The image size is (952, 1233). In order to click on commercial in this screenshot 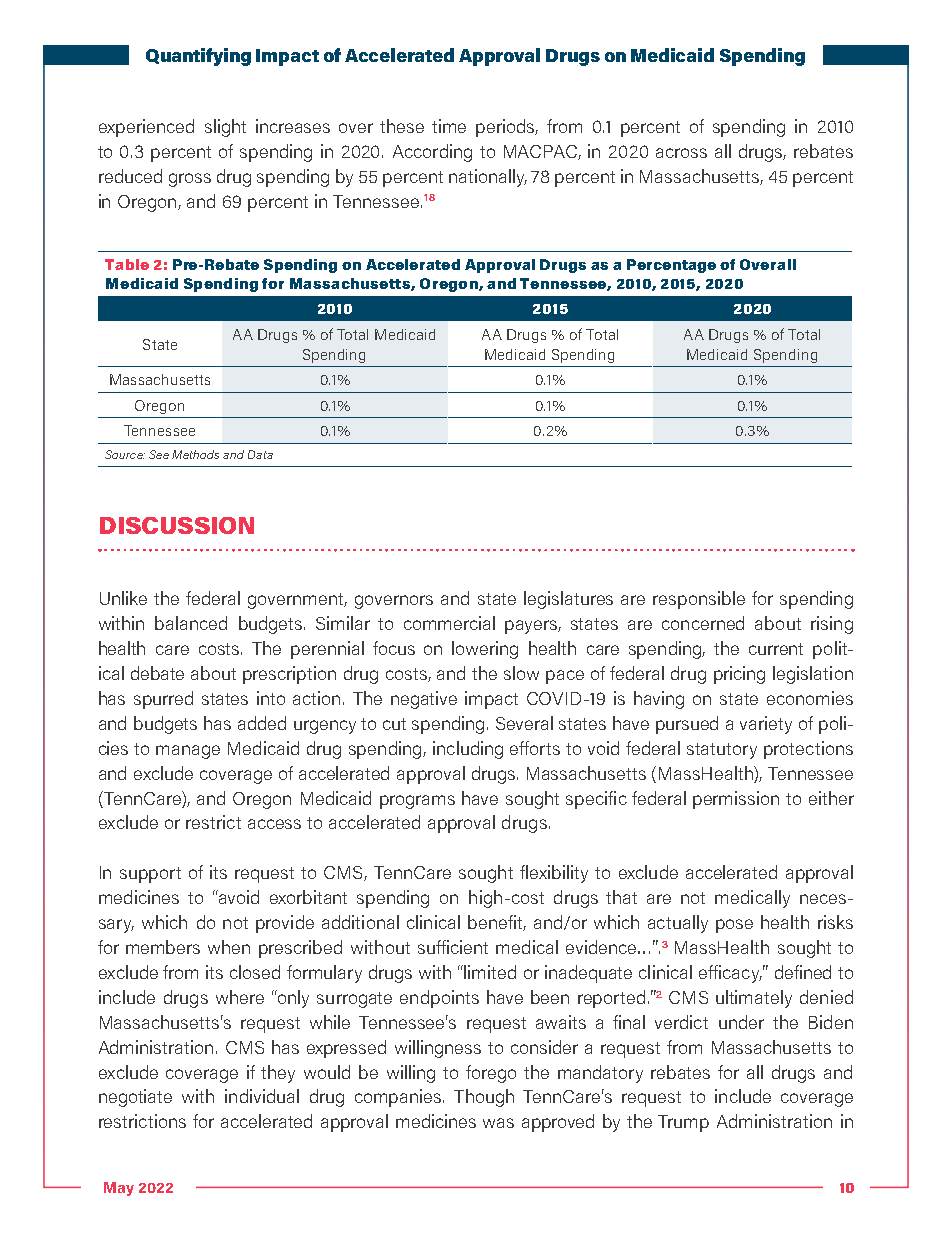, I will do `click(449, 623)`.
